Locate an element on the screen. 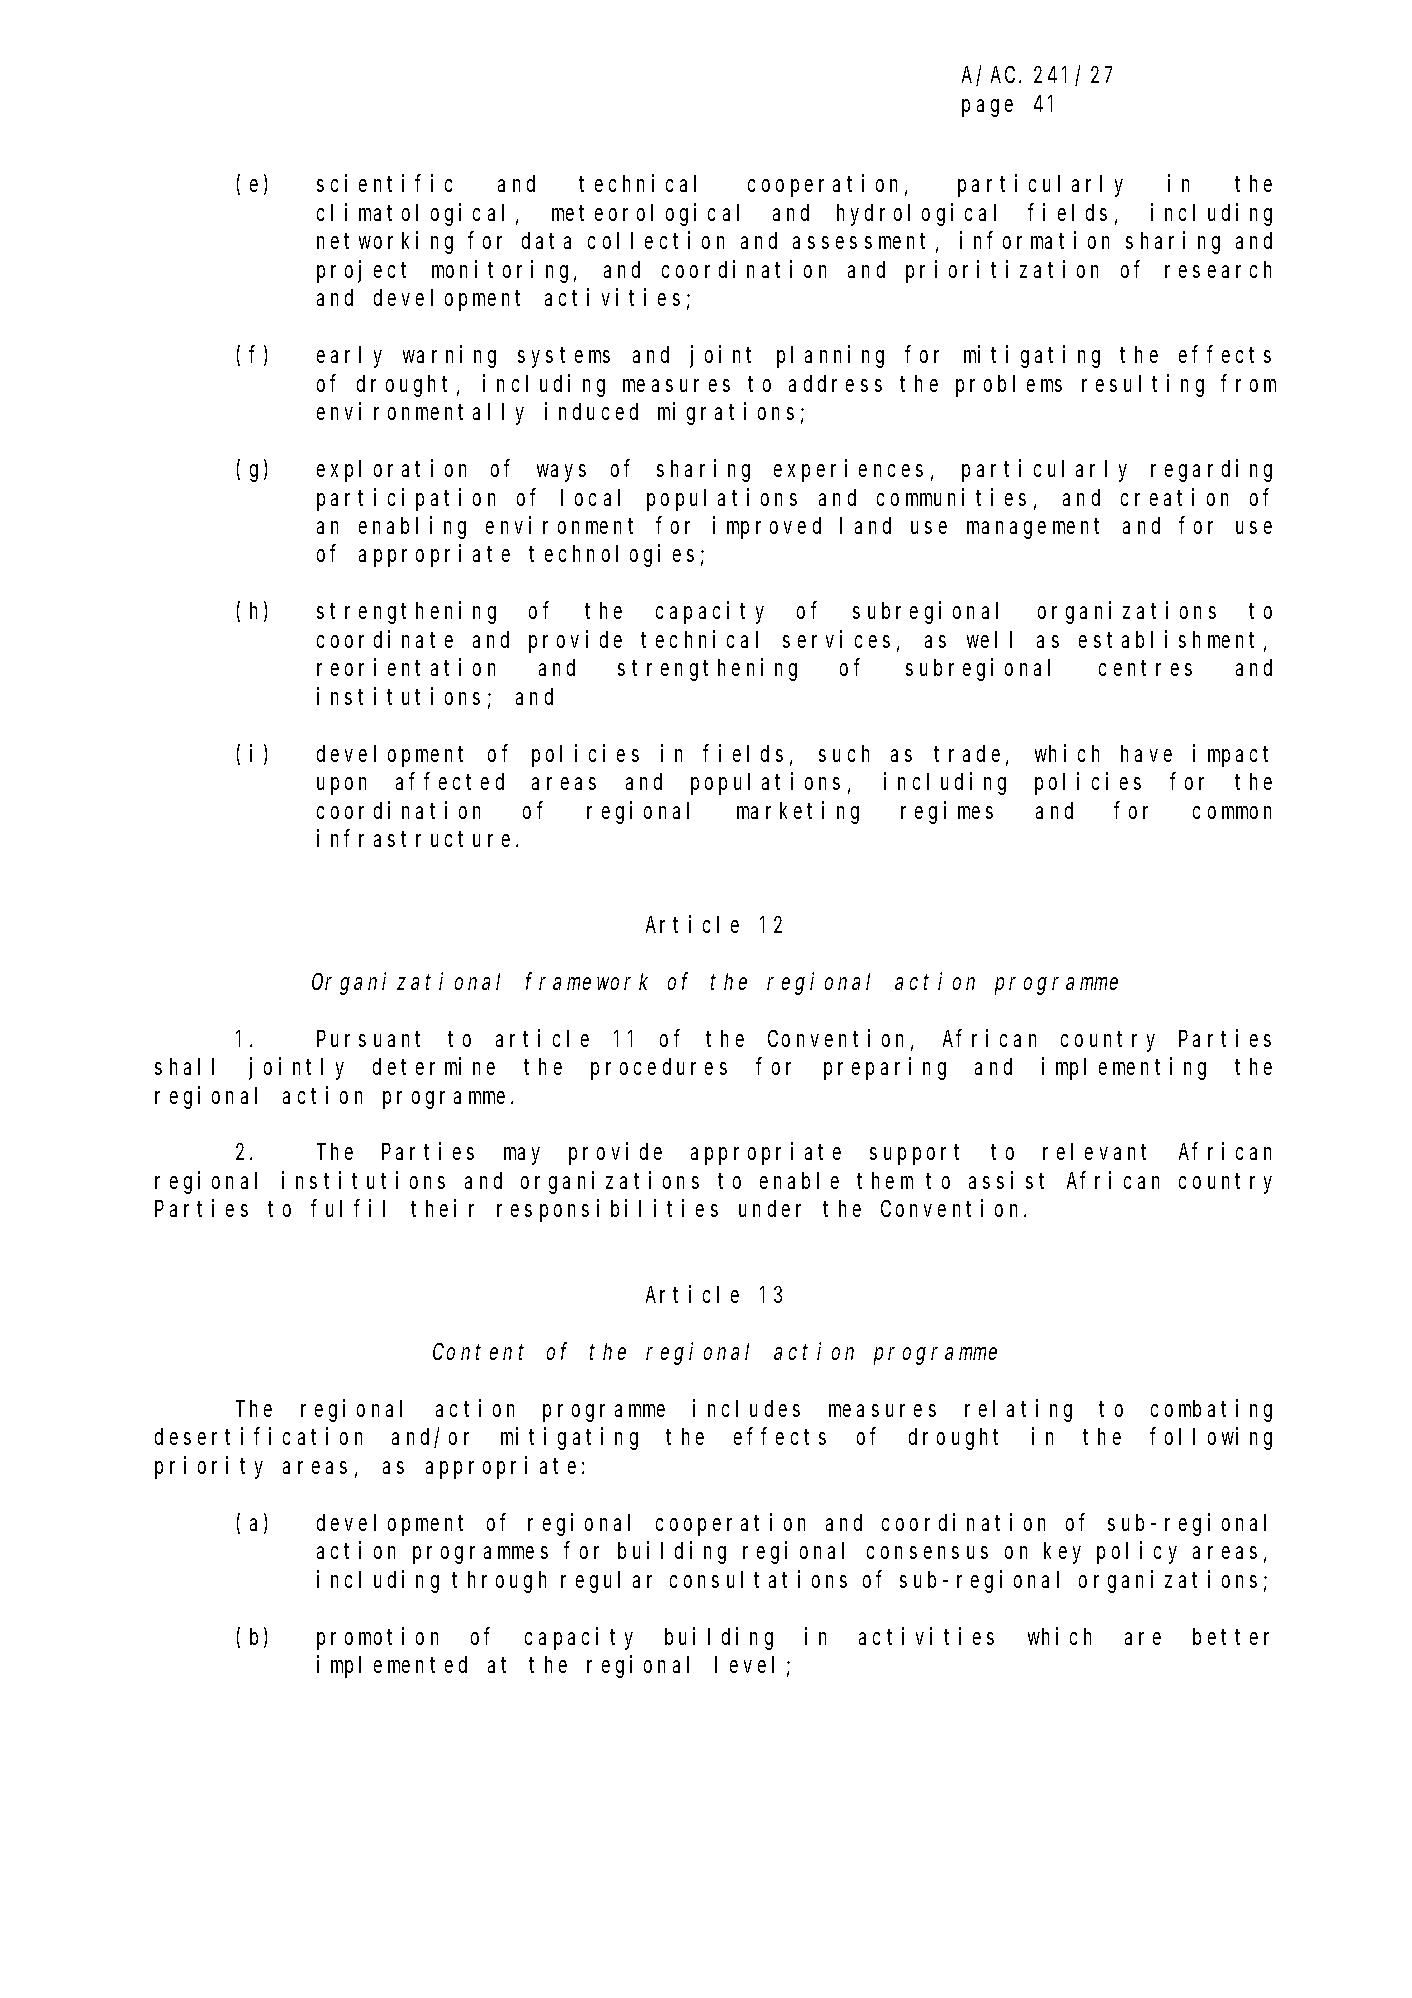 The image size is (1412, 1998). procedures is located at coordinates (659, 1069).
